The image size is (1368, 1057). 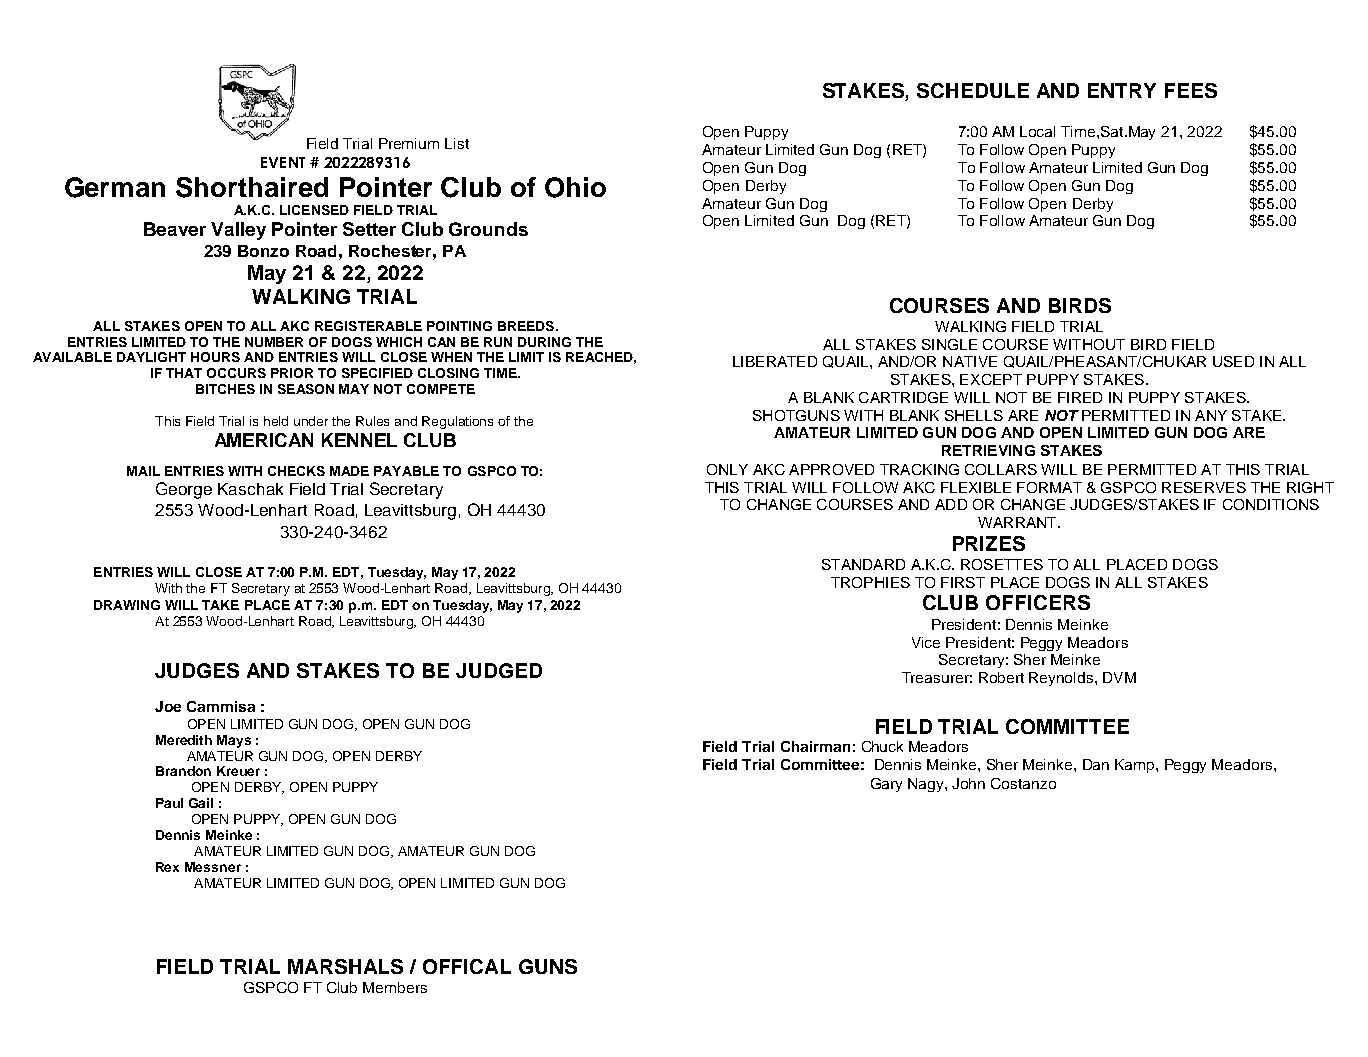 What do you see at coordinates (1271, 504) in the page?
I see `CONDITIONS` at bounding box center [1271, 504].
